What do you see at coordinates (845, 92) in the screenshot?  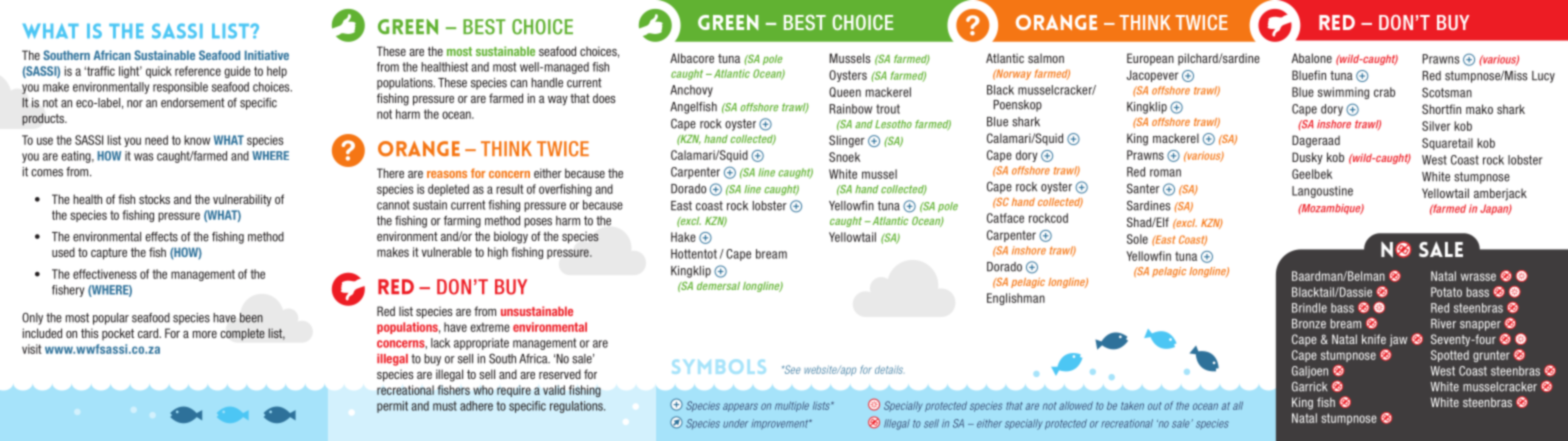 I see `Queen` at bounding box center [845, 92].
